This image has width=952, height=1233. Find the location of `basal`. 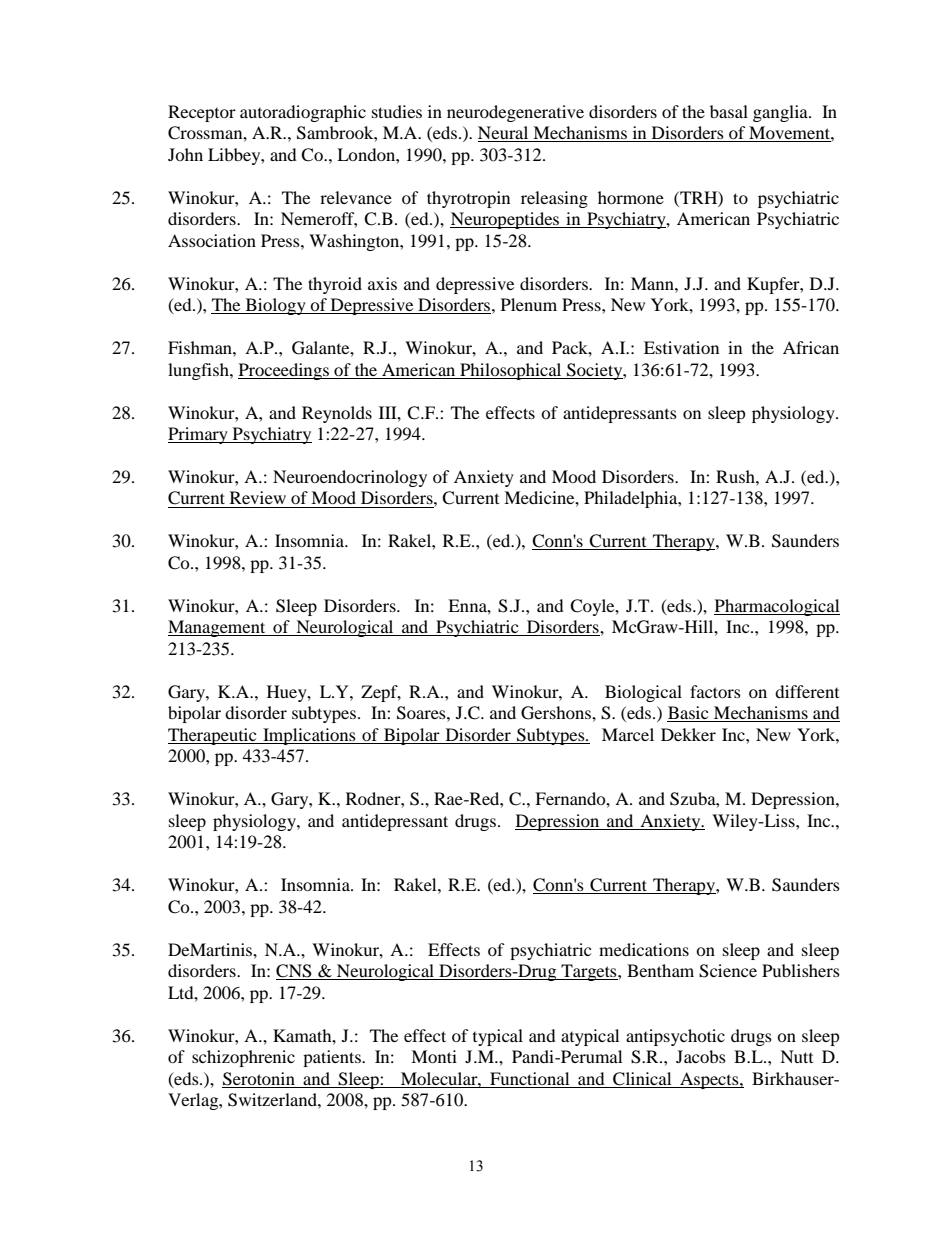

basal is located at coordinates (729, 111).
